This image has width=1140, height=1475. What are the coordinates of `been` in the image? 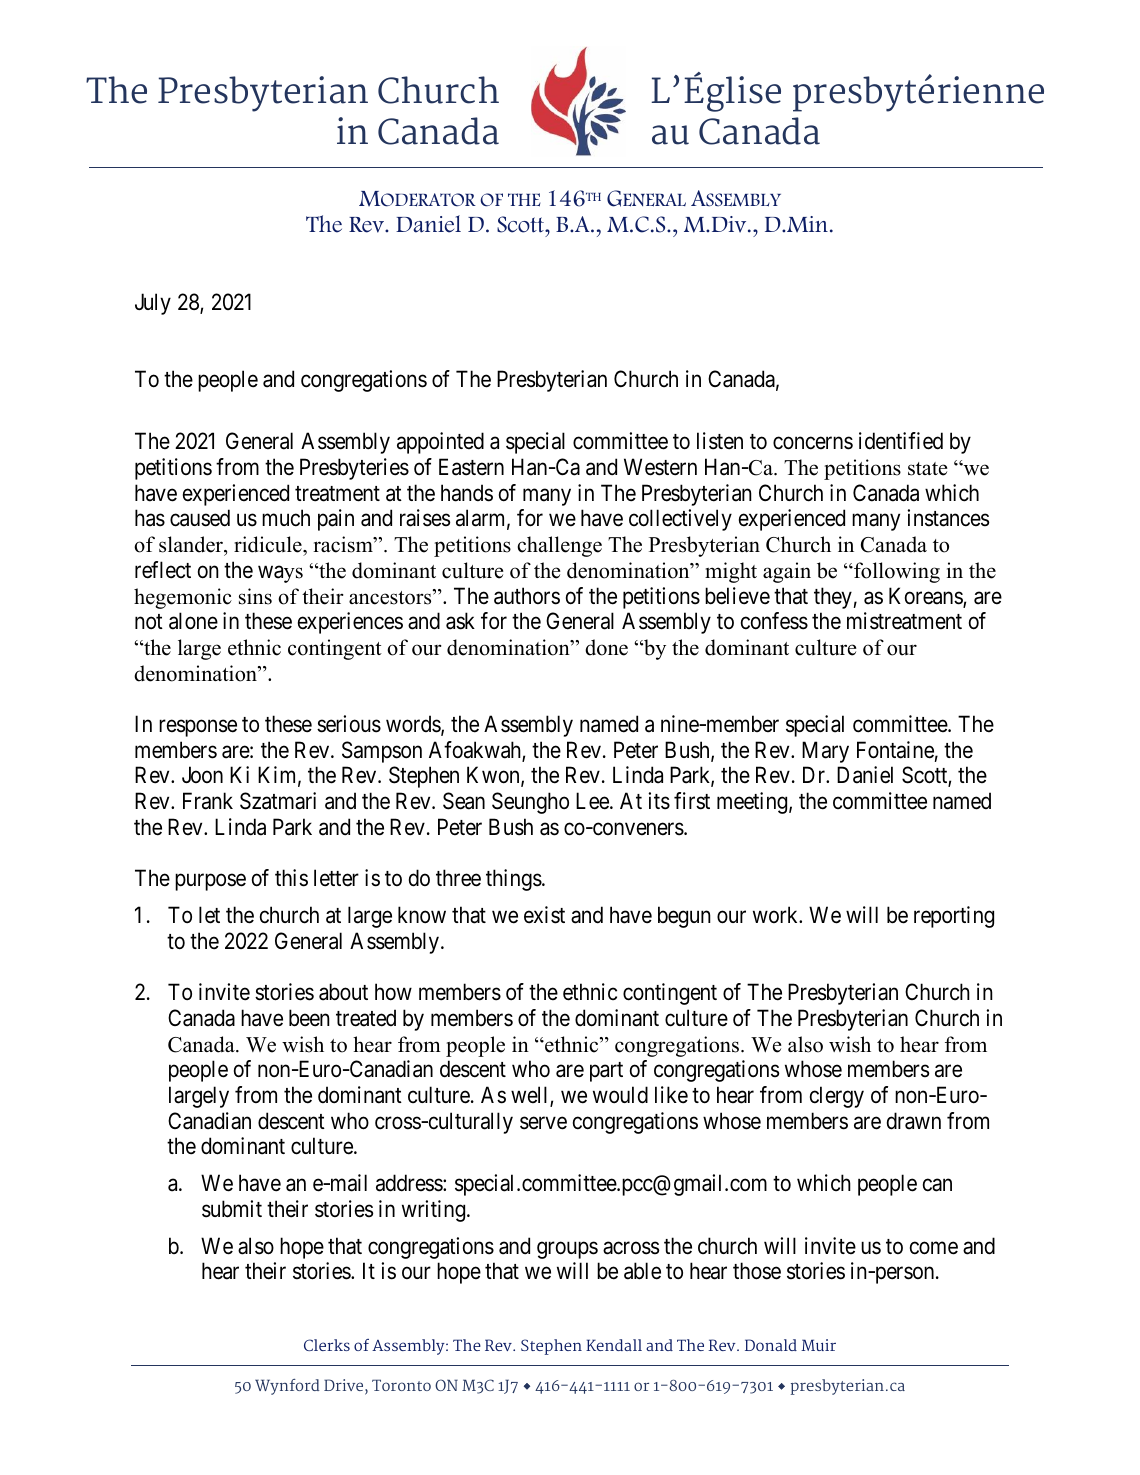 It's located at (309, 1018).
